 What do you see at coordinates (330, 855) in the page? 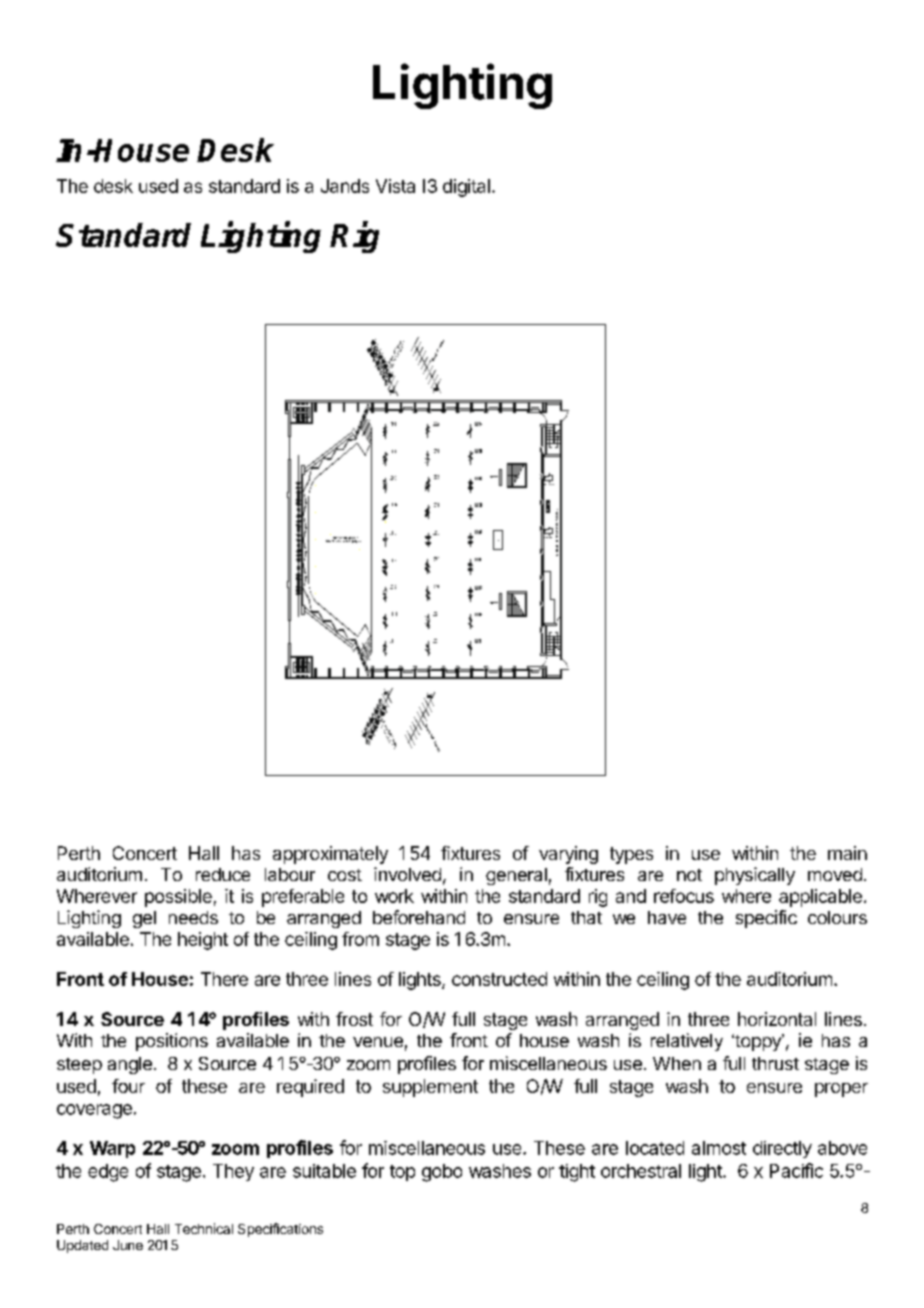
I see `approximately` at bounding box center [330, 855].
